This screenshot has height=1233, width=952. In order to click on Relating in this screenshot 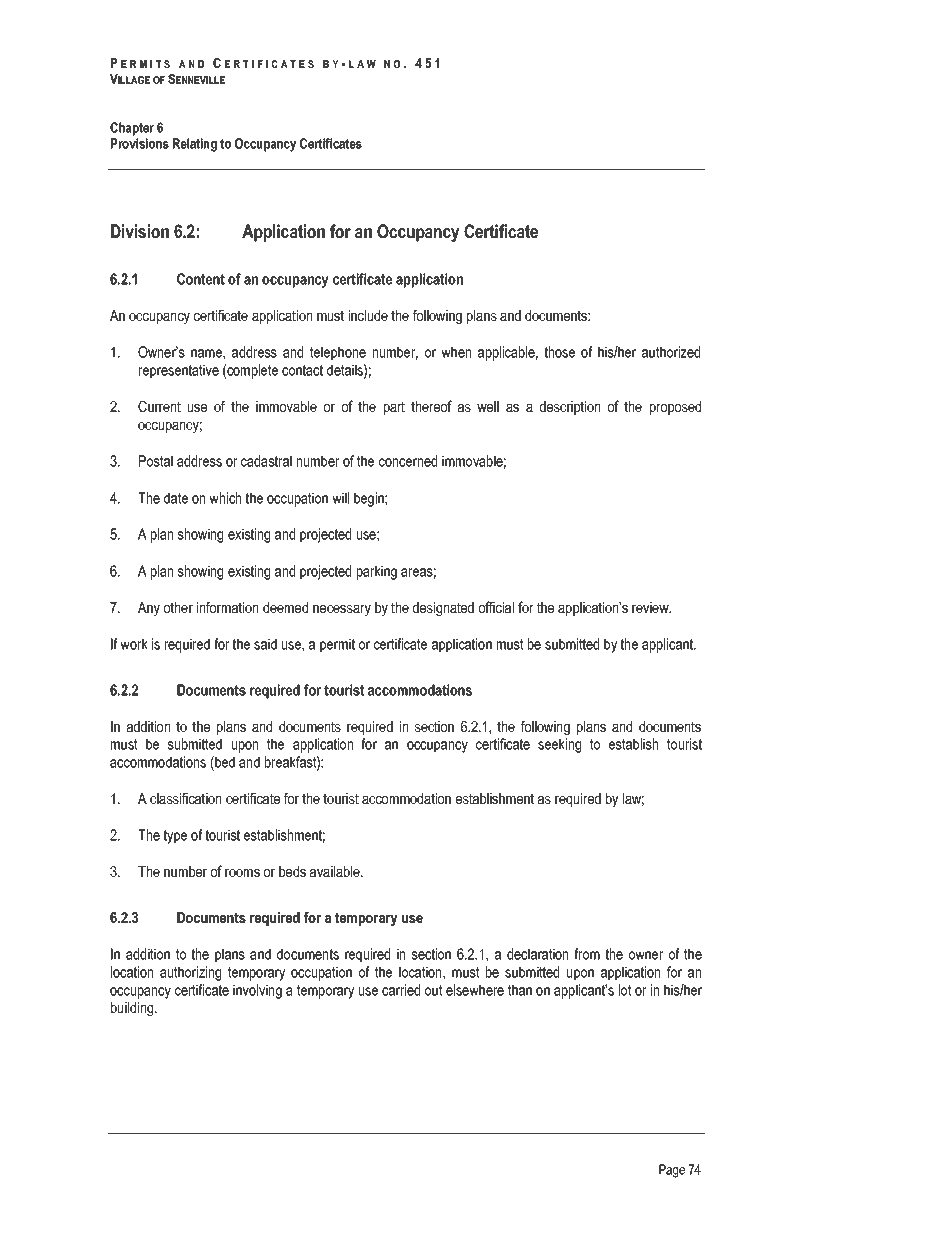, I will do `click(195, 145)`.
